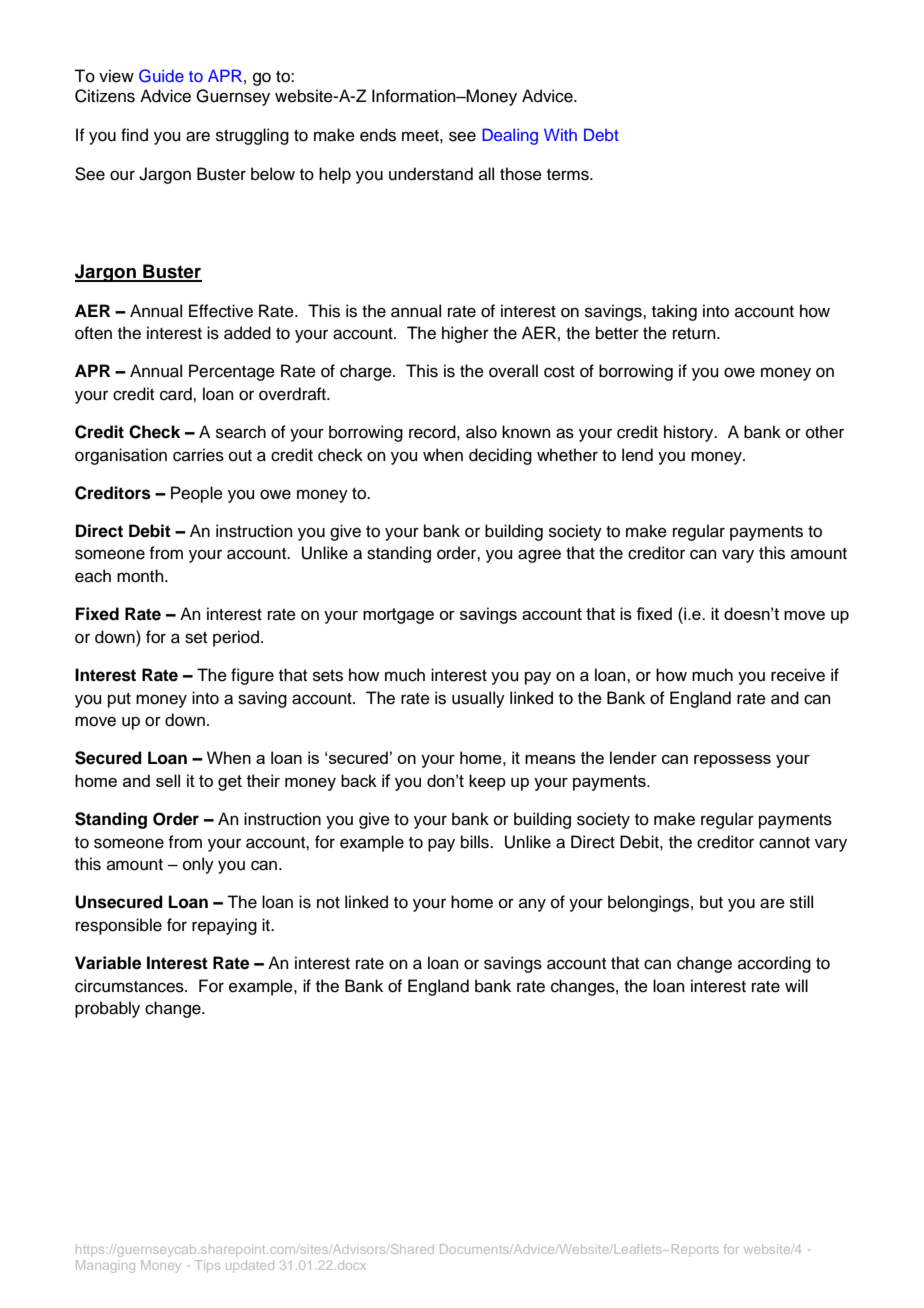 The image size is (924, 1308). Describe the element at coordinates (601, 134) in the screenshot. I see `Debt` at that location.
